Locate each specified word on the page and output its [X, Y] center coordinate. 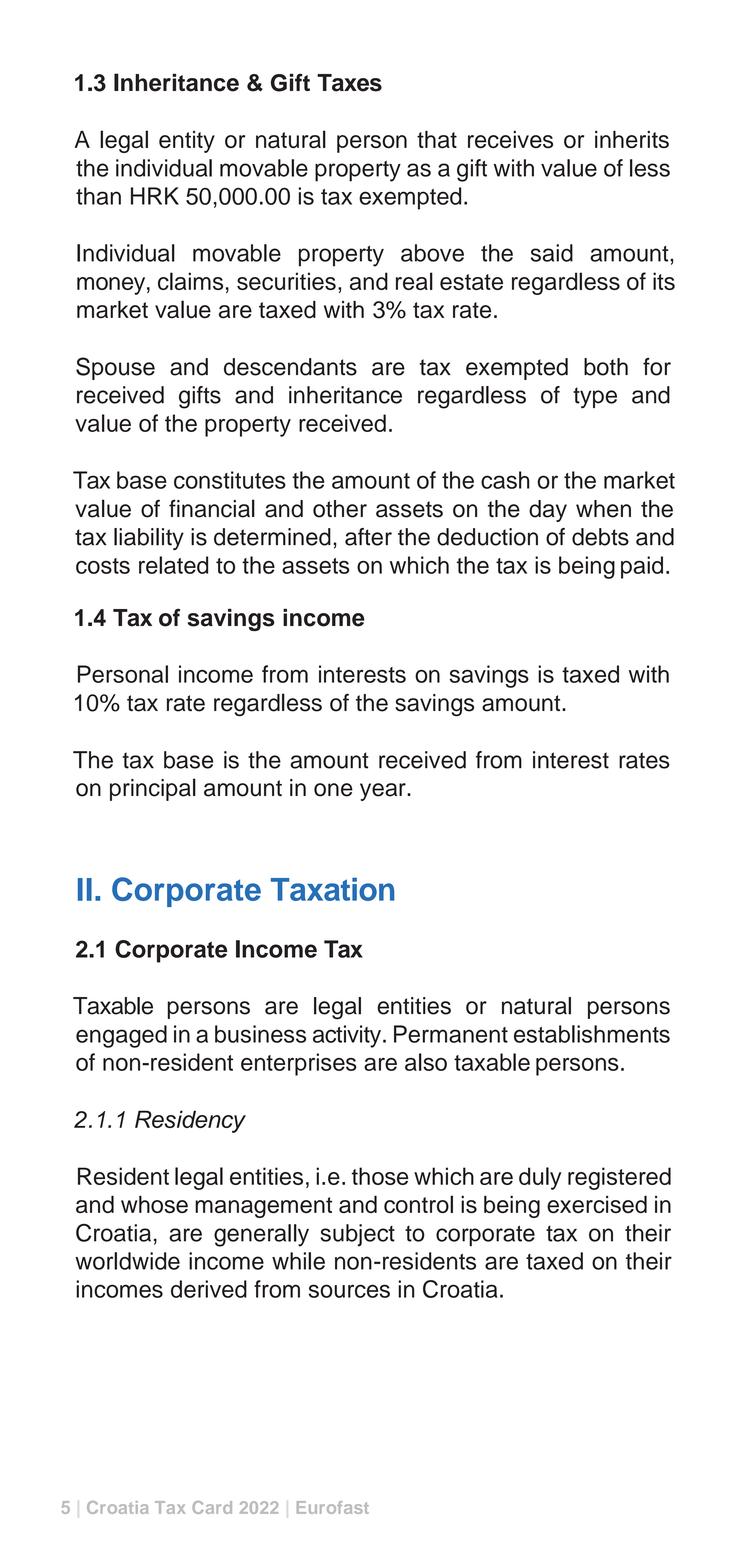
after [368, 537]
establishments [592, 1034]
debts [600, 537]
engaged [121, 1036]
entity [187, 142]
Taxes [349, 83]
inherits [632, 139]
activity [348, 1036]
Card [212, 1507]
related [173, 565]
